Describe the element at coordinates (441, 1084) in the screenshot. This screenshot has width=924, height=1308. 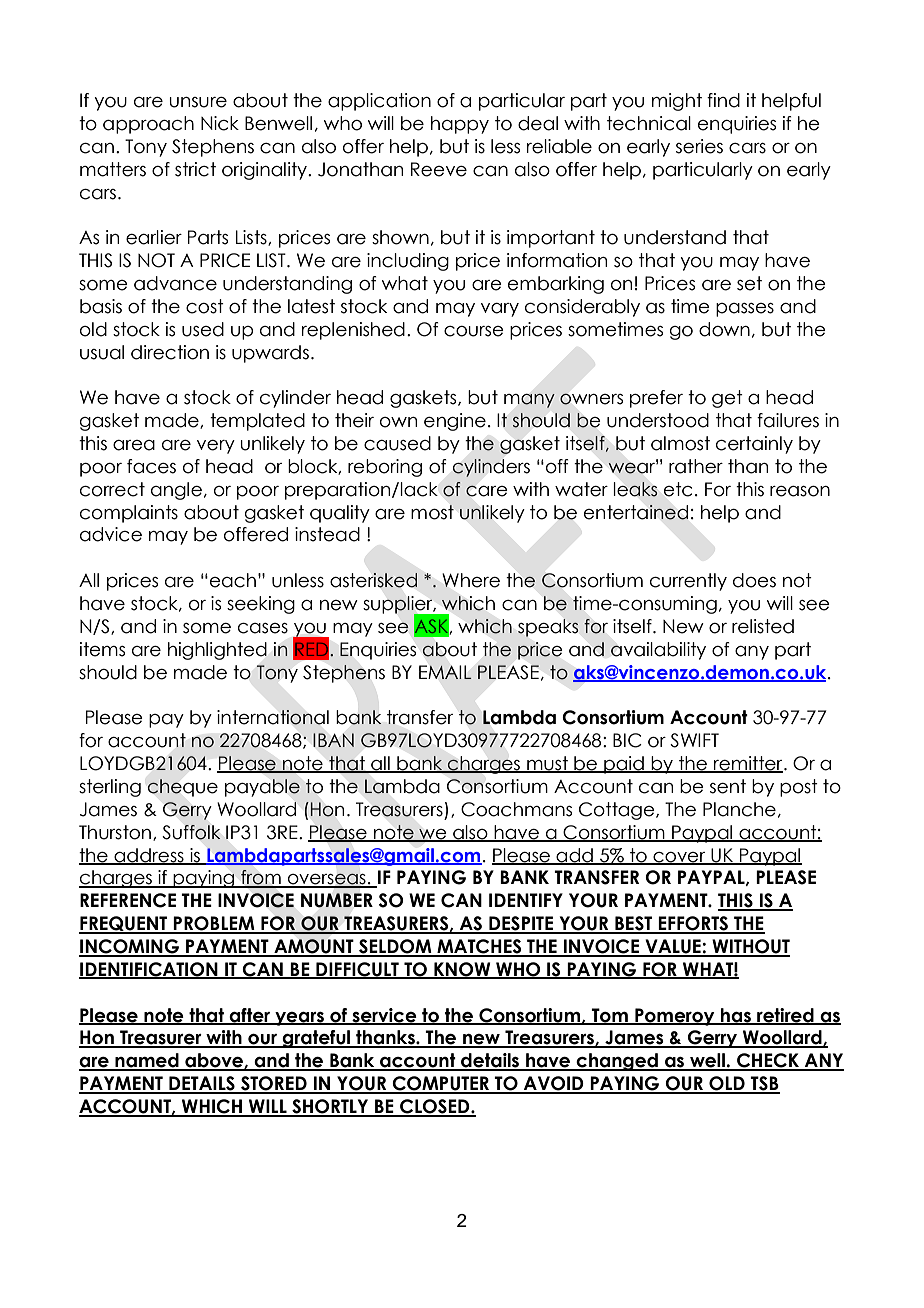
I see `COMPUTER` at that location.
